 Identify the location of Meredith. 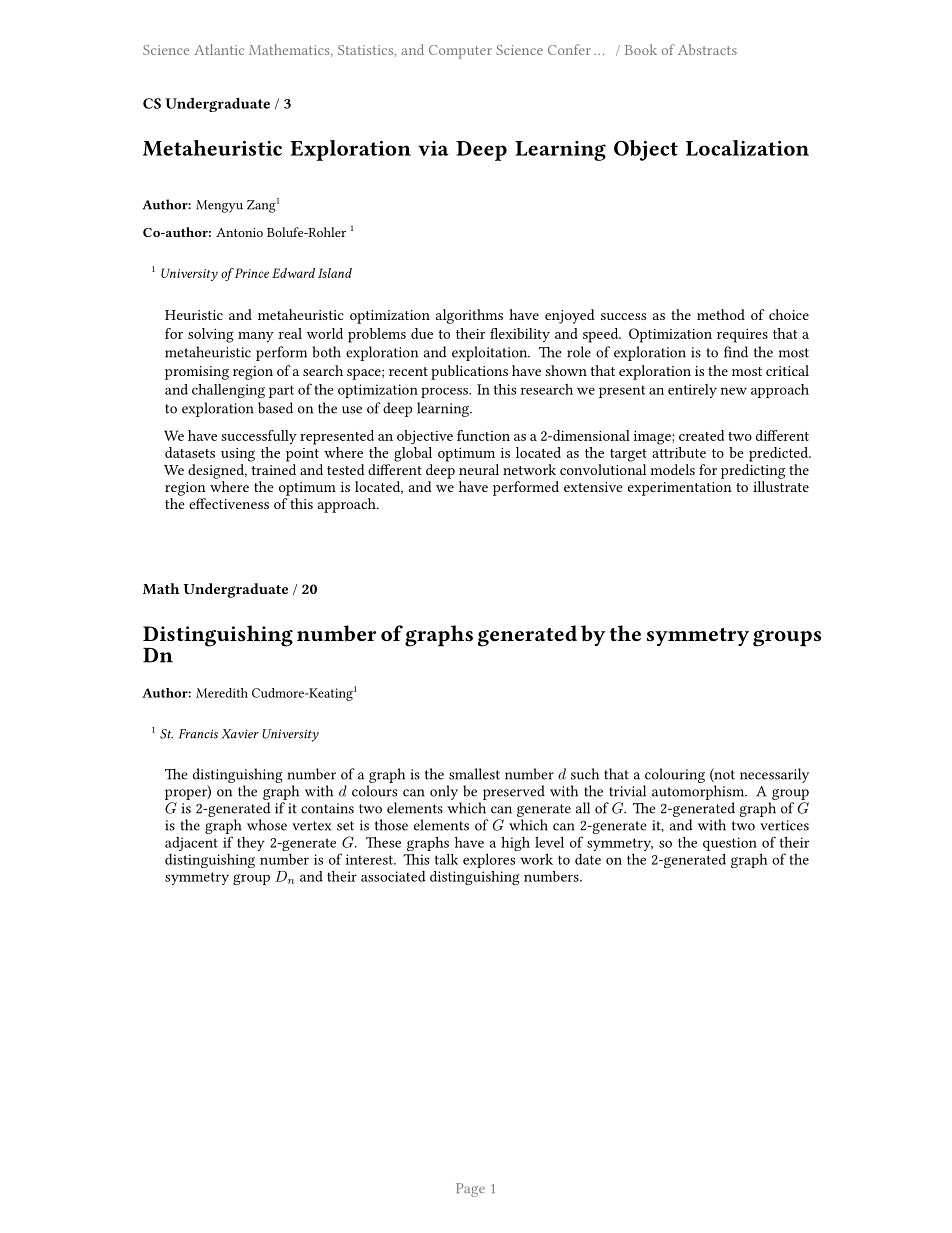
(222, 693).
